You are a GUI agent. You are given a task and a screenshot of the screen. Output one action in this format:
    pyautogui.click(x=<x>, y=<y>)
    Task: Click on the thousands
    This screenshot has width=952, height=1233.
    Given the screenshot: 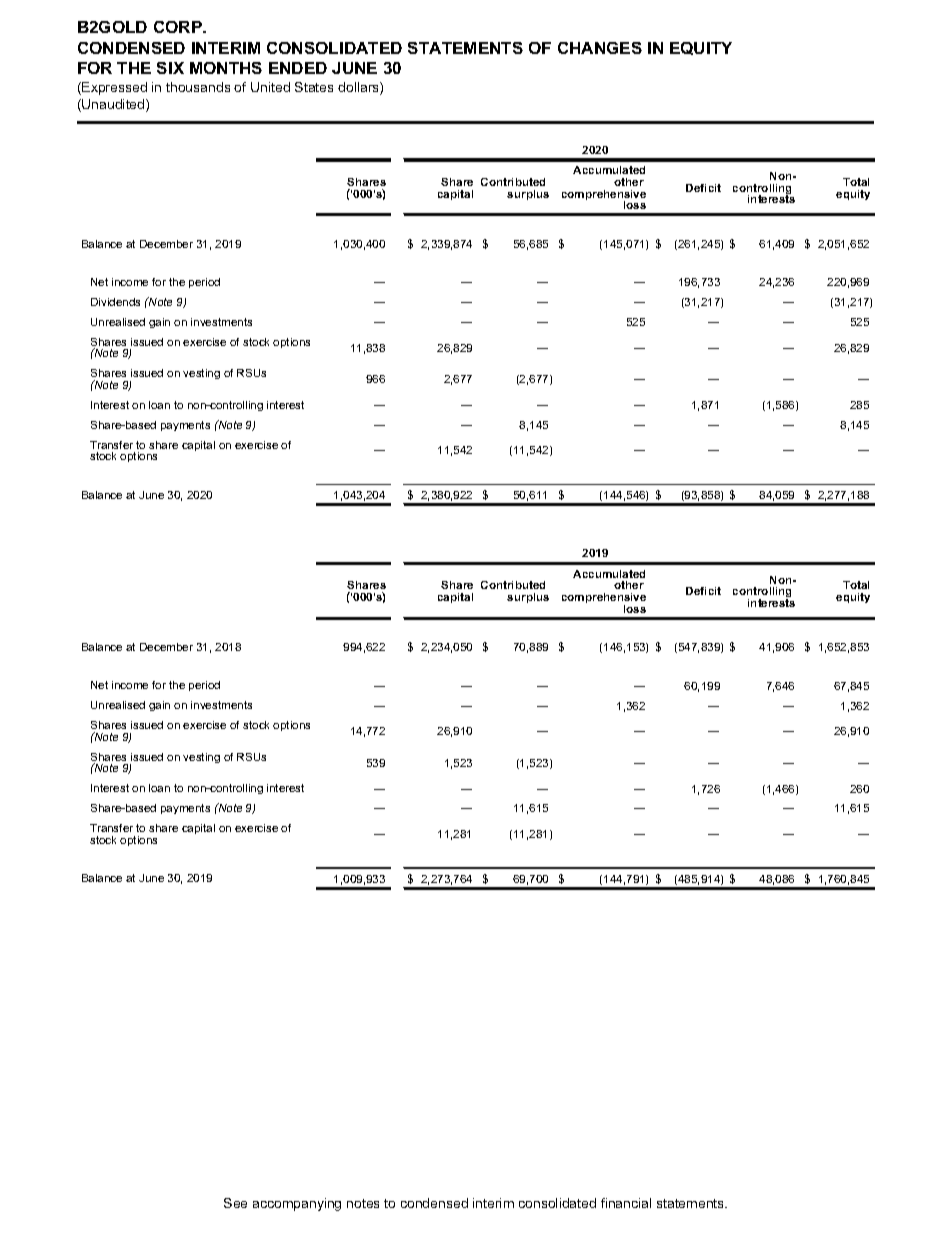 What is the action you would take?
    pyautogui.click(x=198, y=87)
